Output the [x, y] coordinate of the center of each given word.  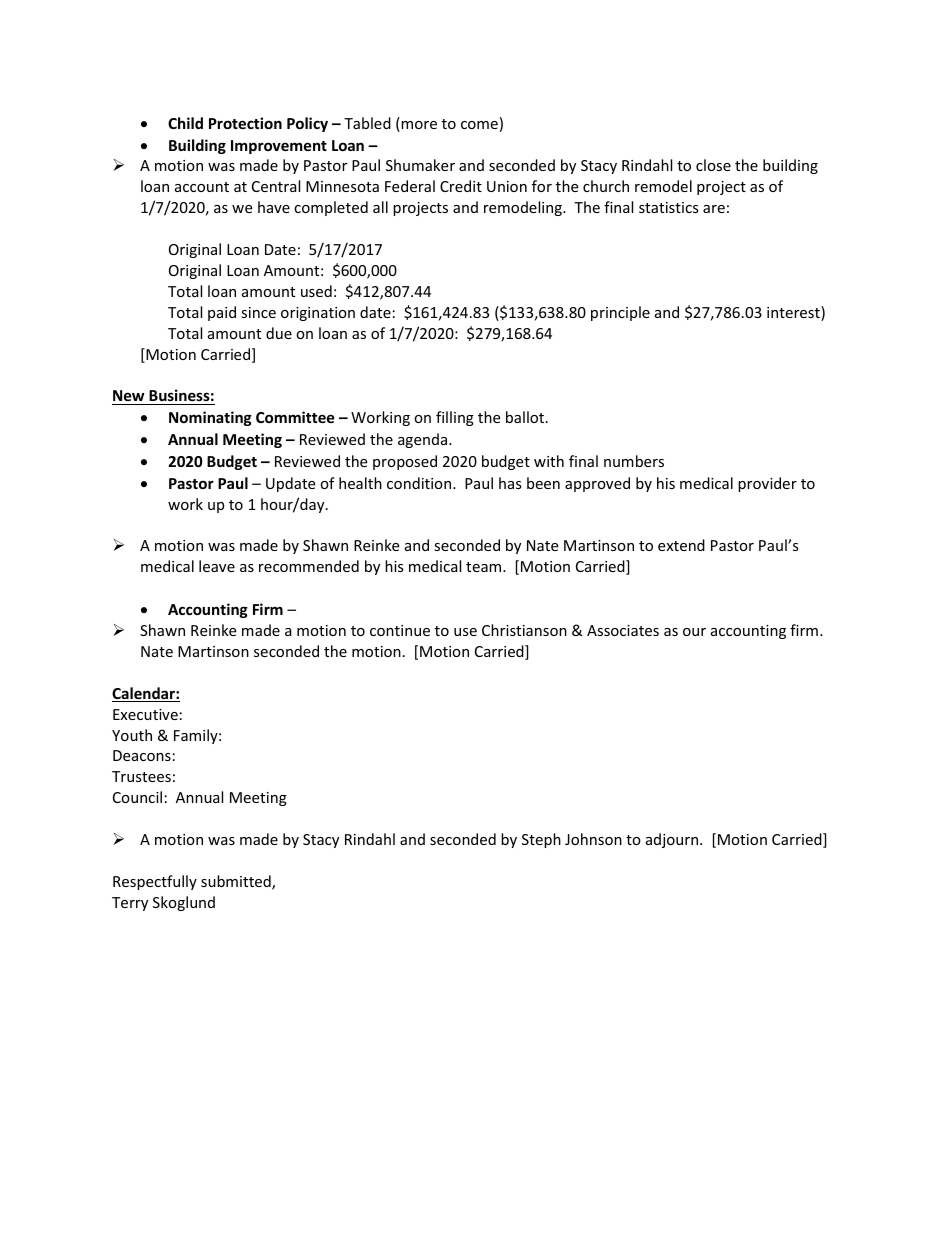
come [479, 125]
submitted [237, 882]
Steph [541, 840]
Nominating [210, 418]
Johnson [593, 839]
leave [217, 566]
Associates [623, 630]
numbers [634, 461]
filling [455, 418]
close [713, 165]
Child [185, 123]
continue [400, 630]
